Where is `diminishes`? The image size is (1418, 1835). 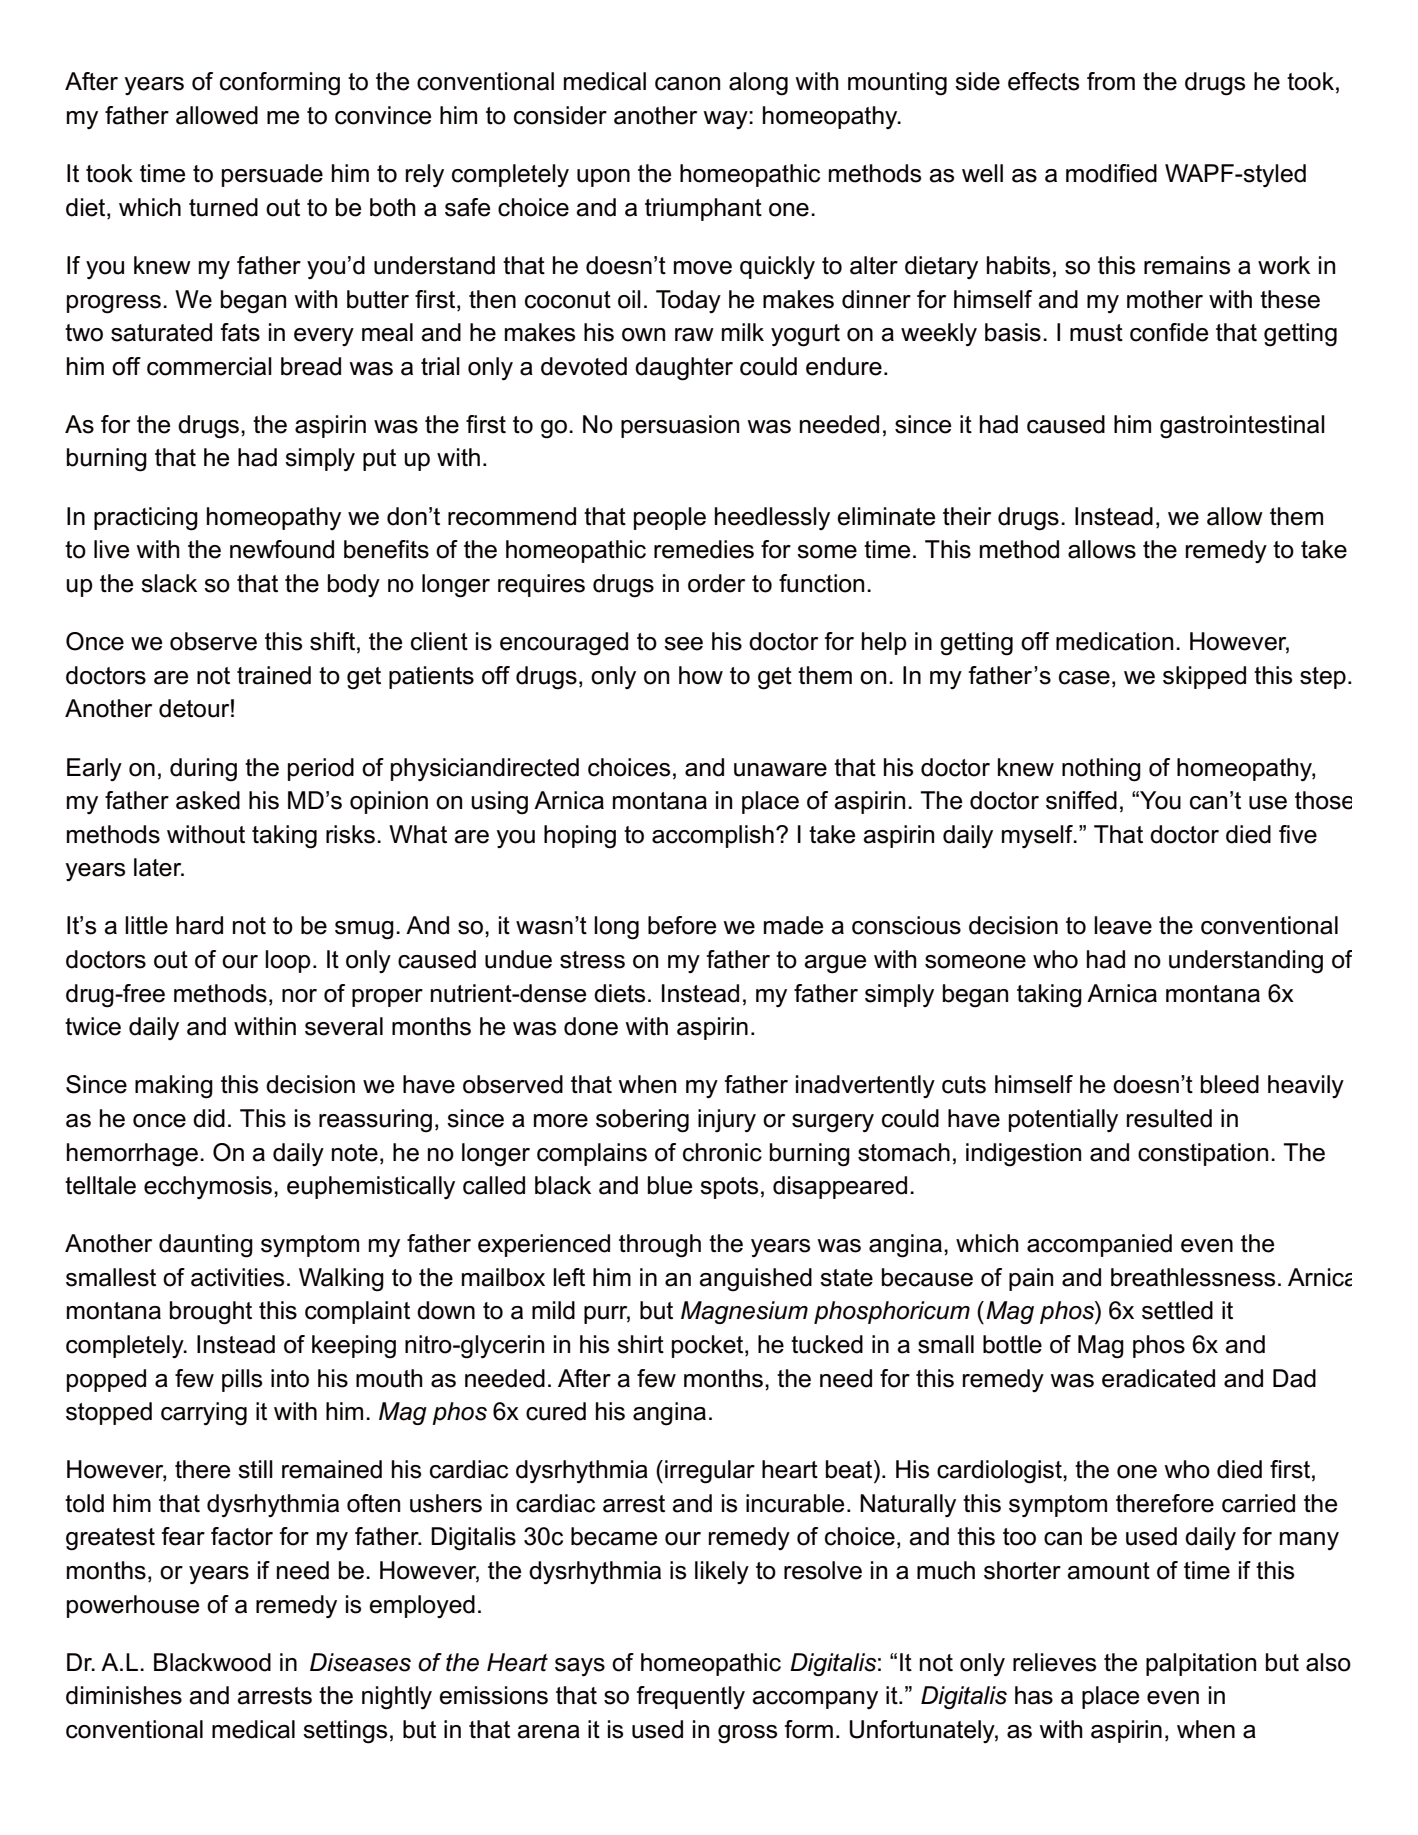
diminishes is located at coordinates (124, 1695).
